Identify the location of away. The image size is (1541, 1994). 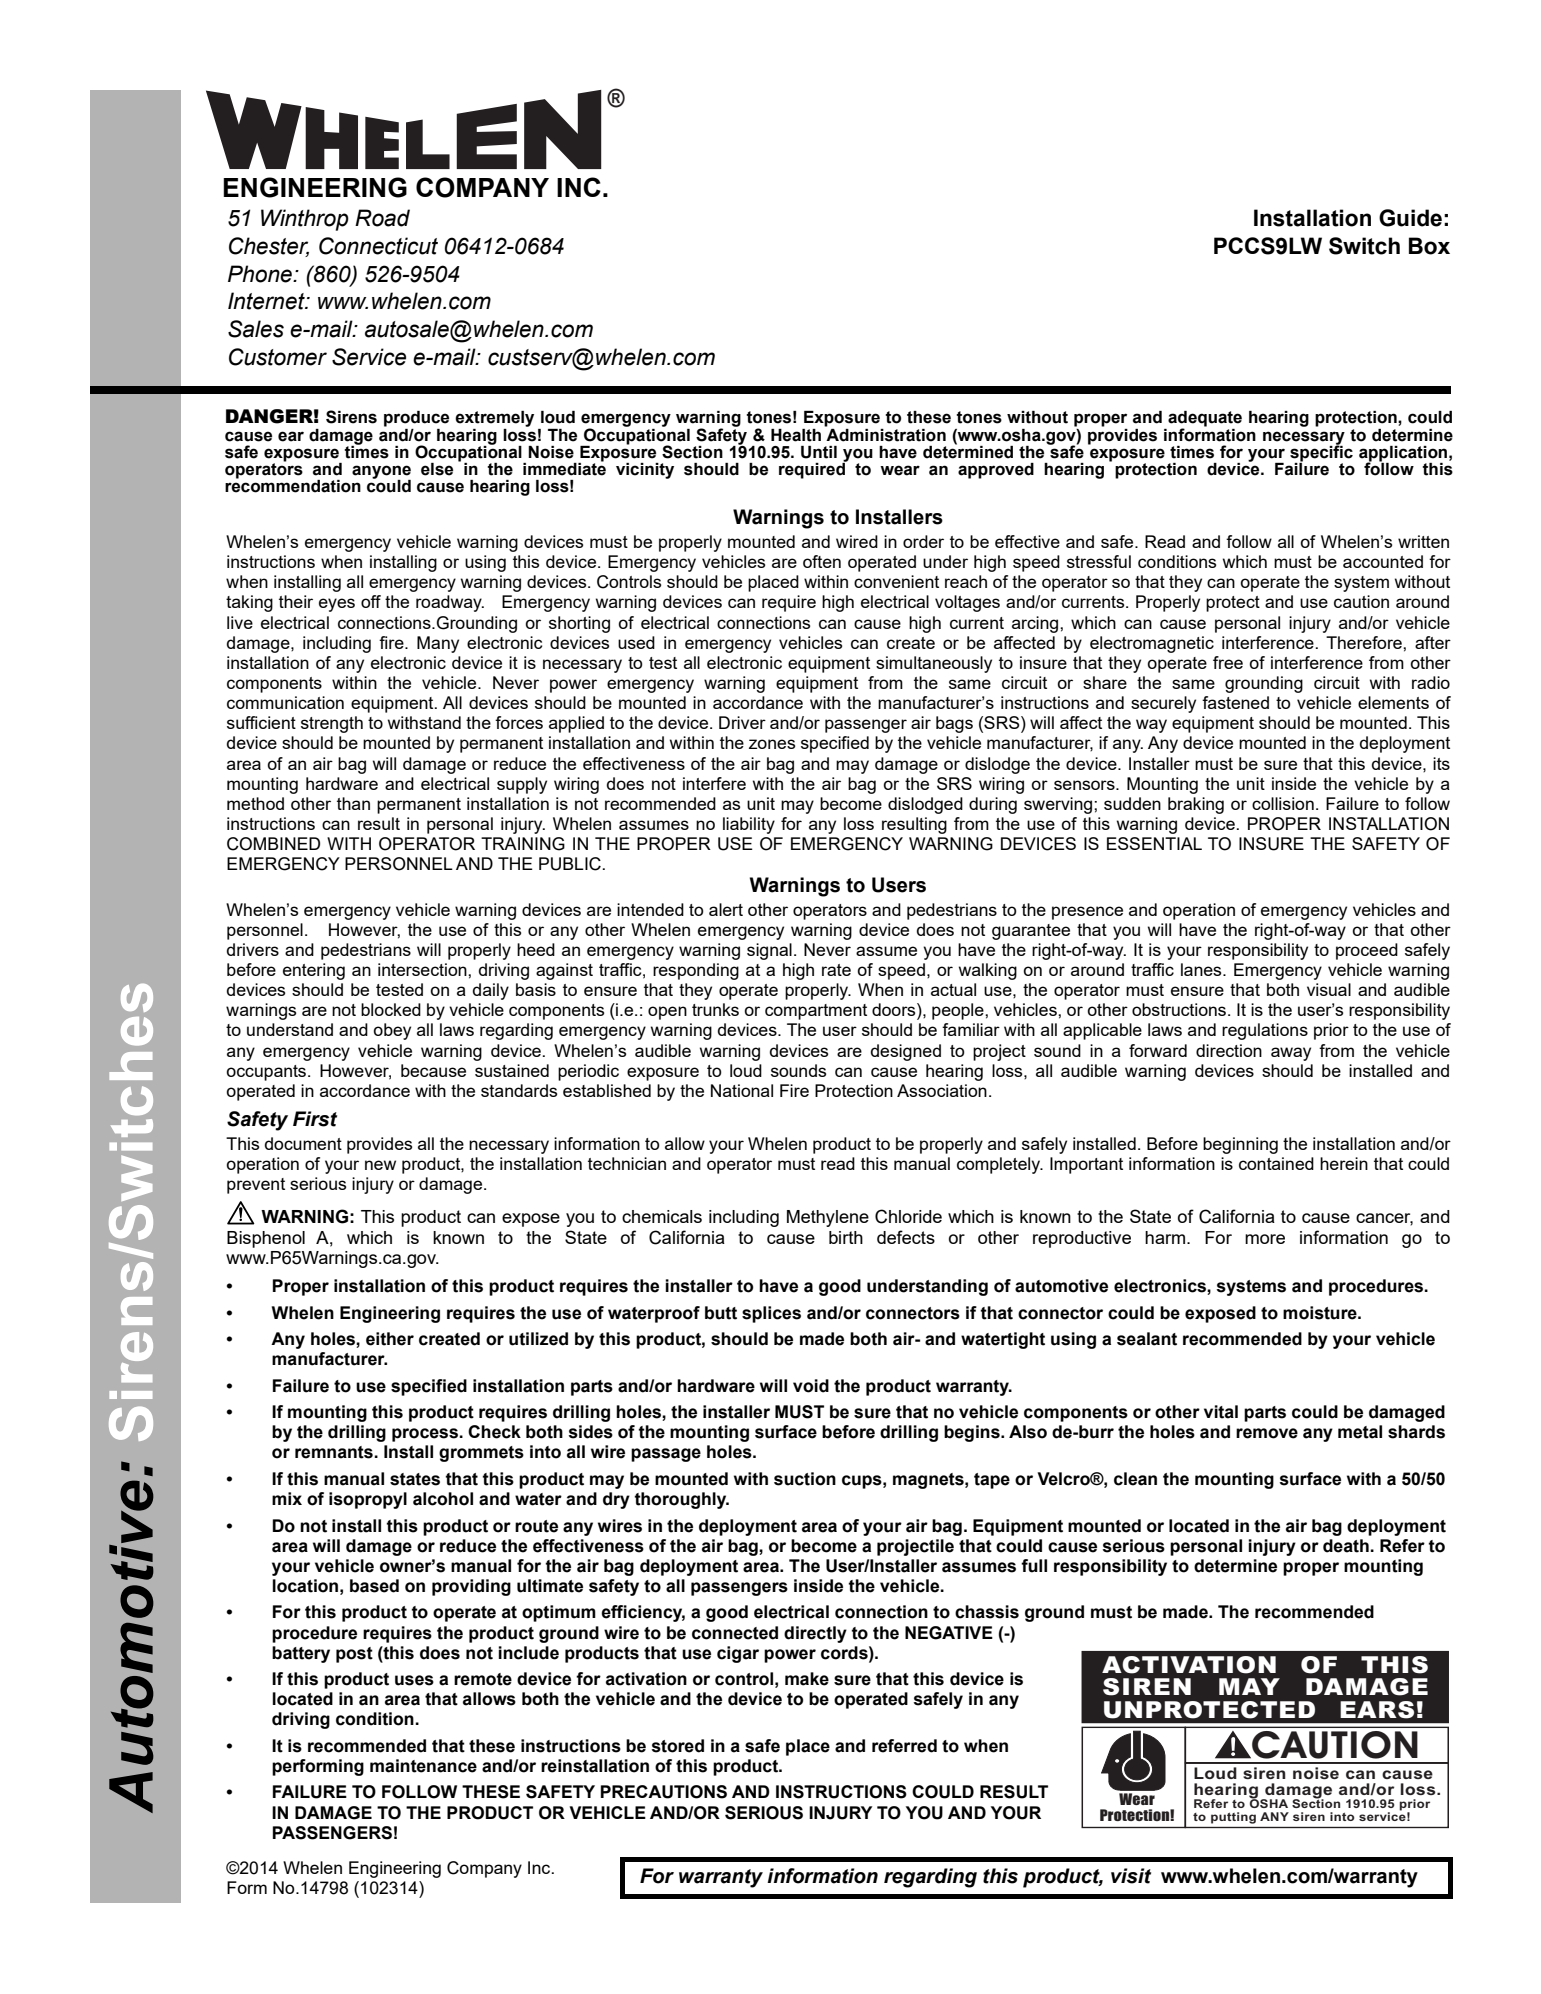
(1291, 1054).
